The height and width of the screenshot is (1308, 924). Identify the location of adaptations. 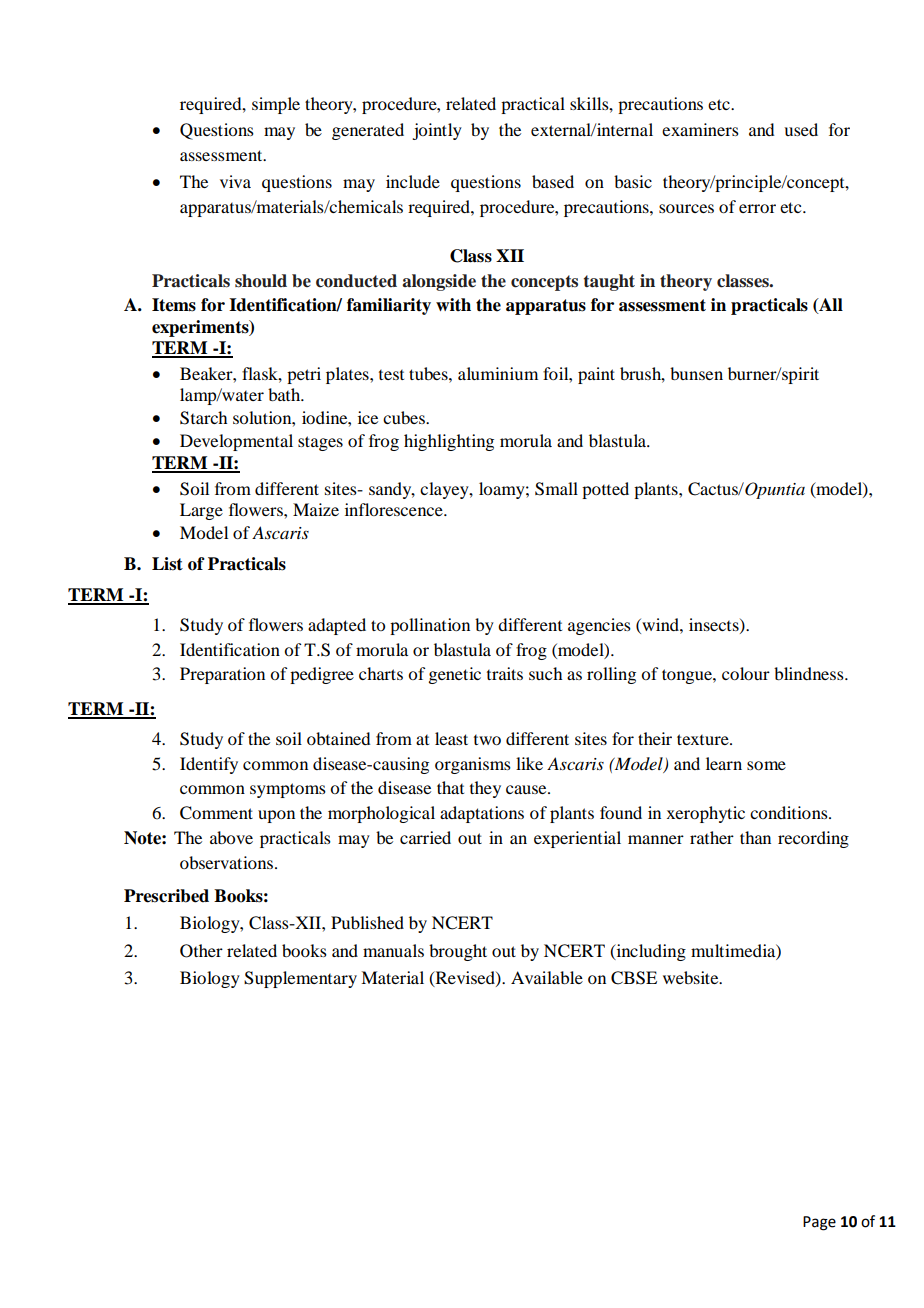
(482, 814).
